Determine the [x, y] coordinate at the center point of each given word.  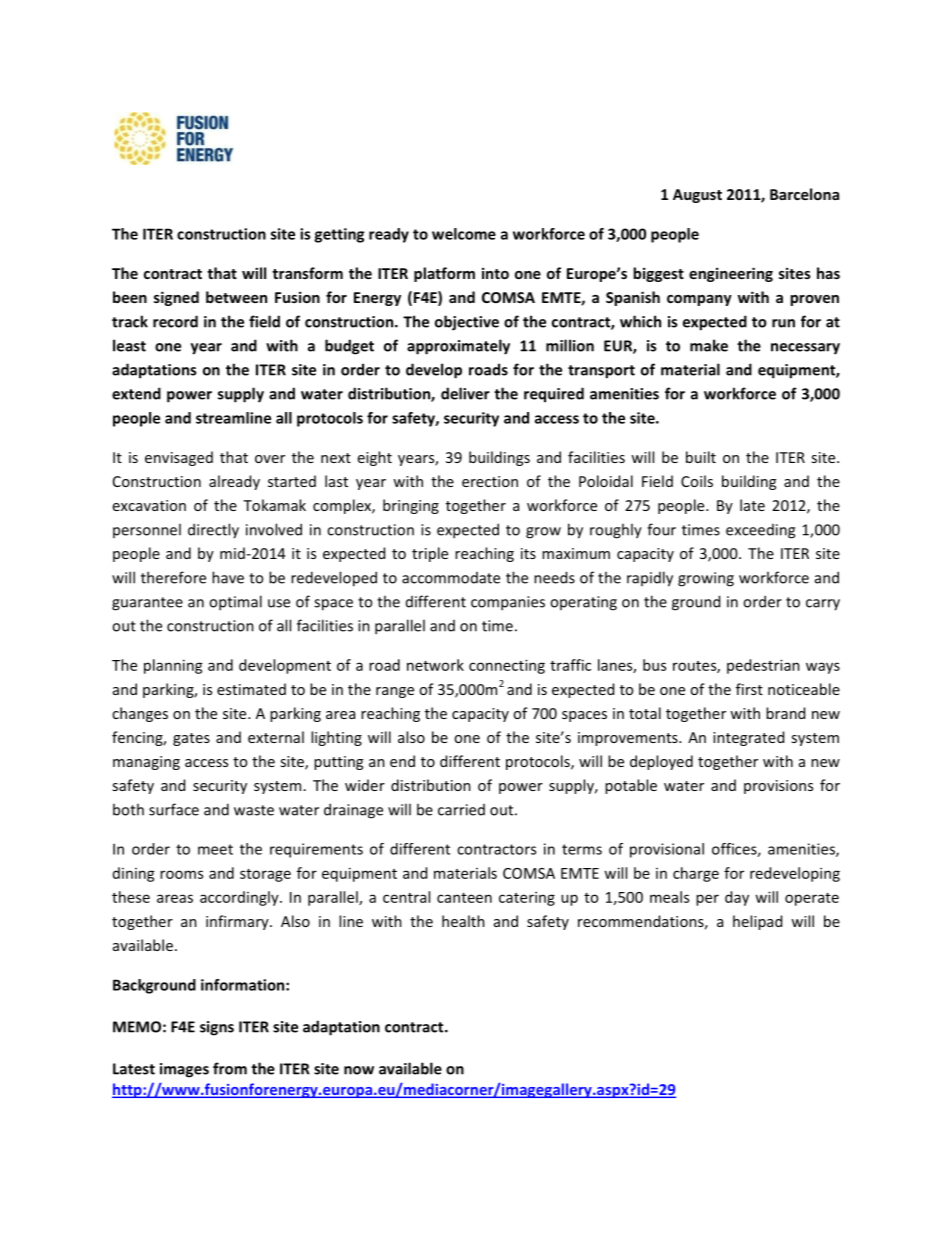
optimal [235, 603]
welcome [464, 234]
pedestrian [763, 666]
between [236, 297]
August [697, 196]
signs [217, 1028]
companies [508, 603]
